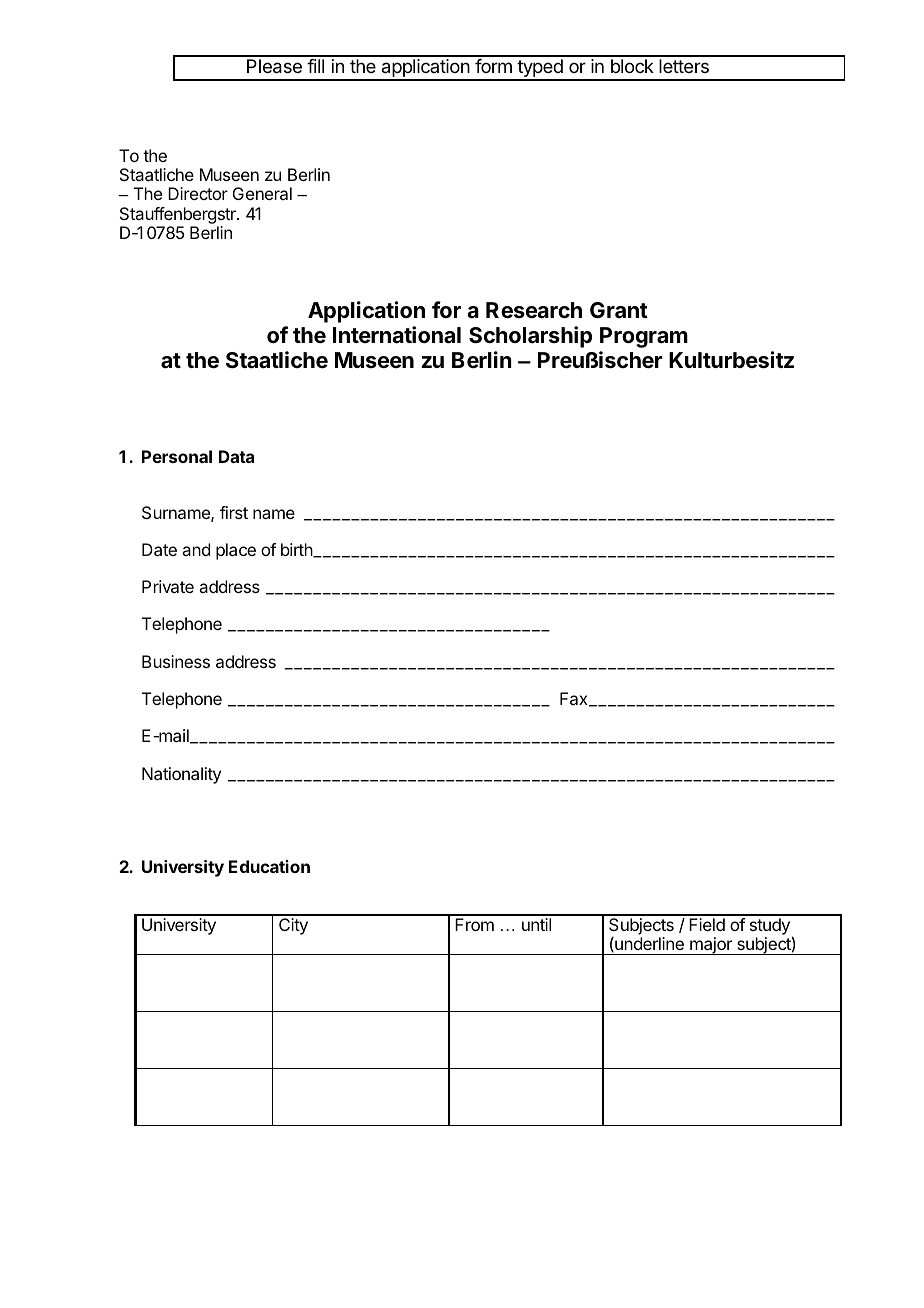  I want to click on place, so click(236, 551).
